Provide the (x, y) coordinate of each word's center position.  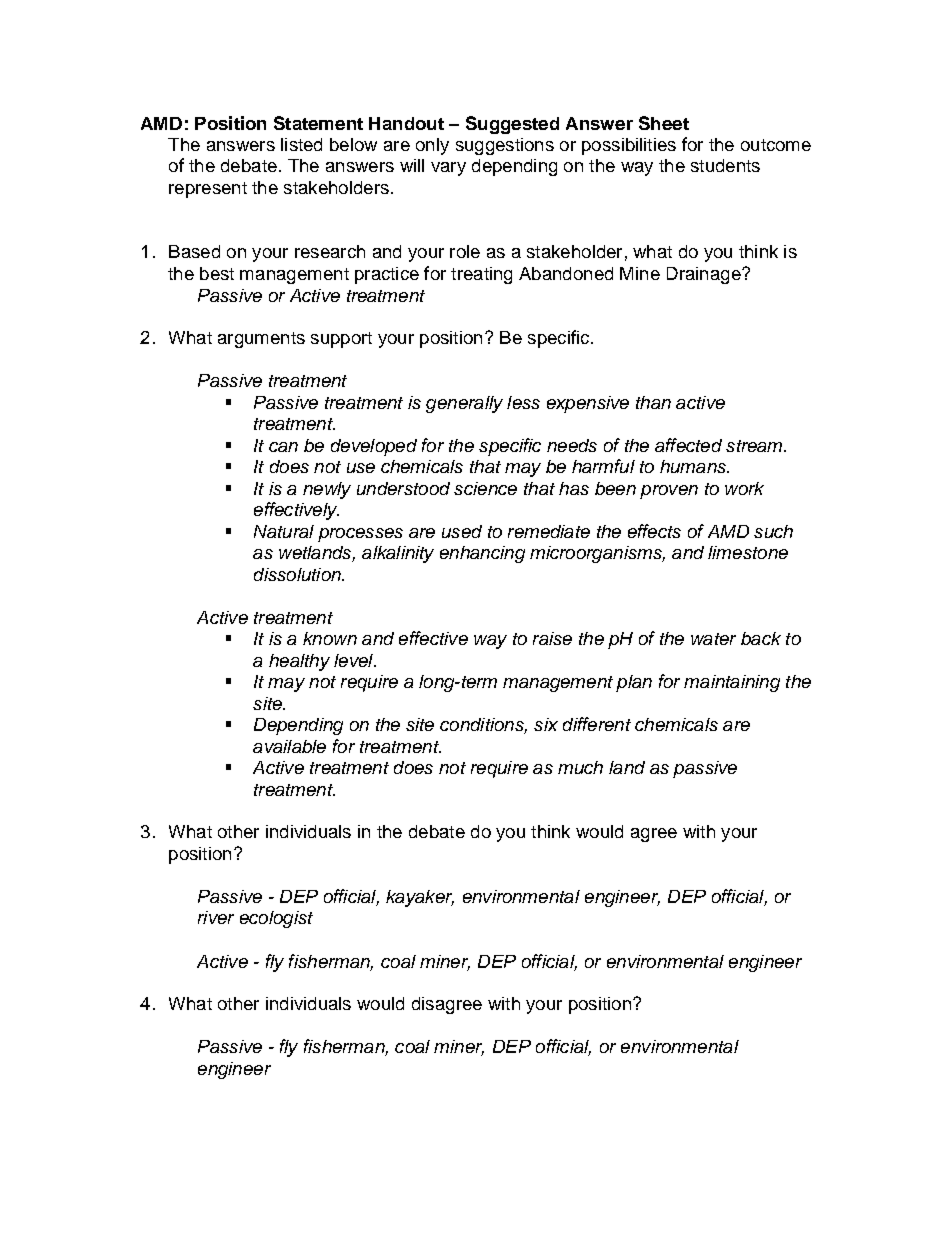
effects (654, 531)
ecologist (276, 919)
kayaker (420, 898)
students (725, 165)
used (462, 531)
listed (301, 144)
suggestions (505, 146)
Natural (284, 531)
